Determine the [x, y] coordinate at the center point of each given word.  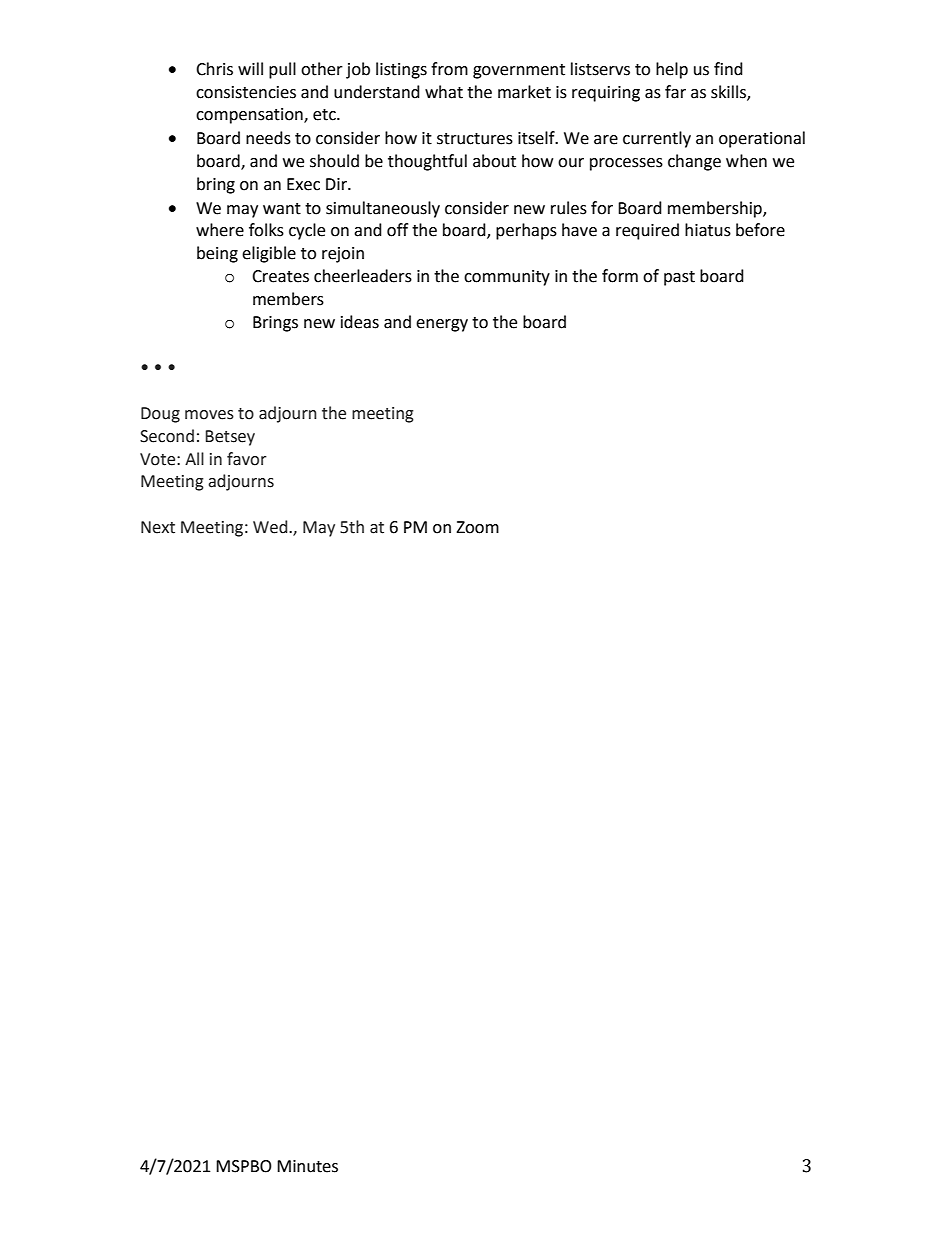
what [444, 92]
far [675, 92]
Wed [271, 527]
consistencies [246, 92]
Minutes [307, 1166]
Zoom [477, 527]
